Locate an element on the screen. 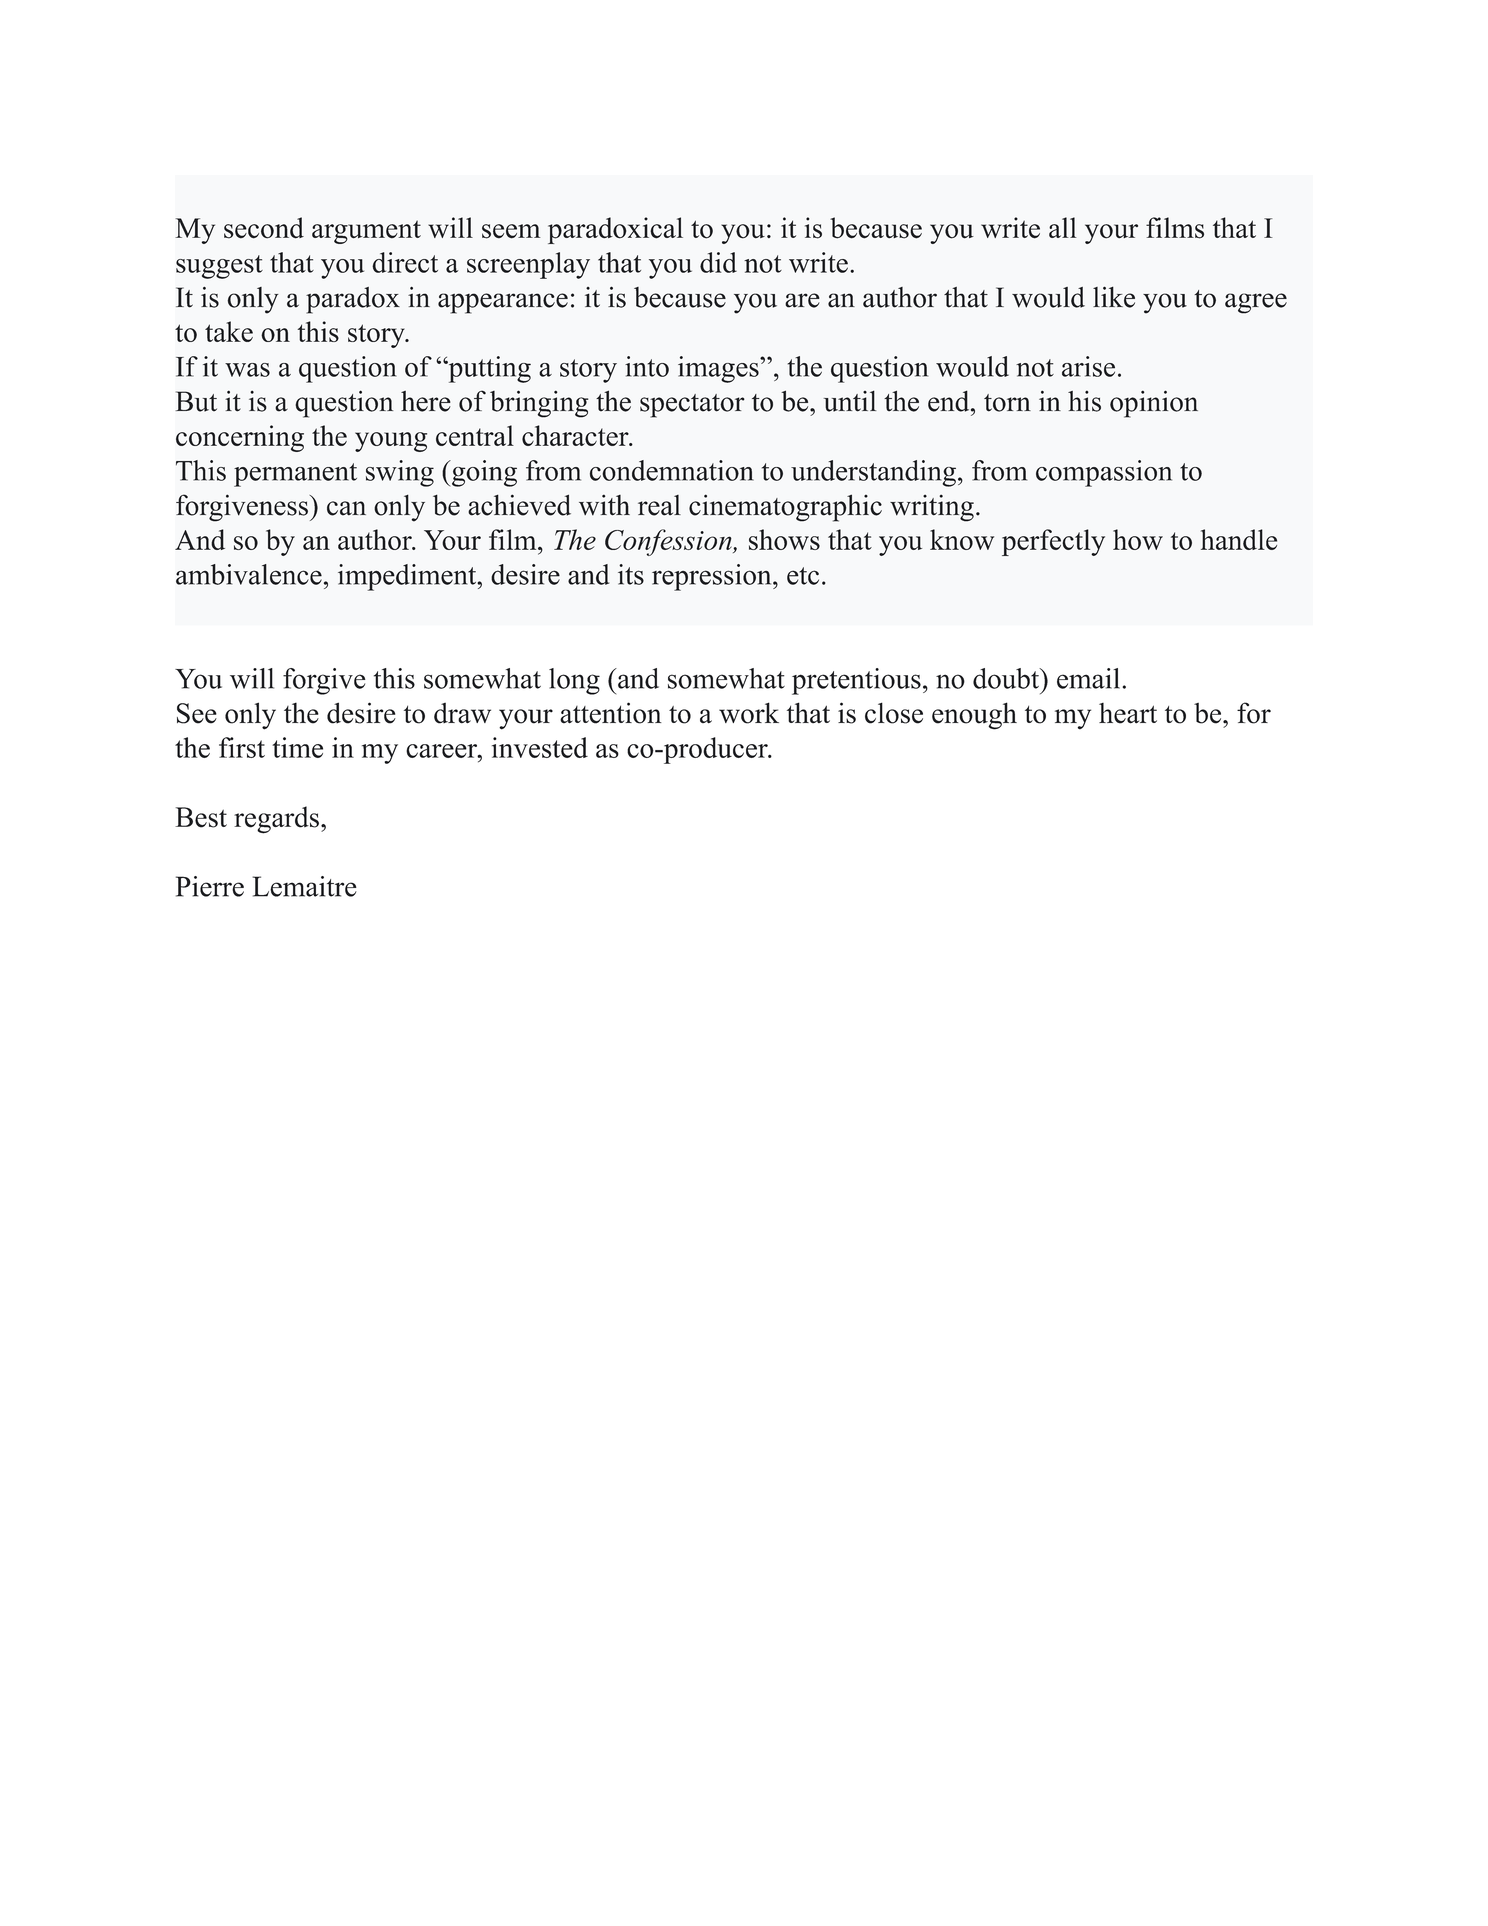  work is located at coordinates (749, 713).
